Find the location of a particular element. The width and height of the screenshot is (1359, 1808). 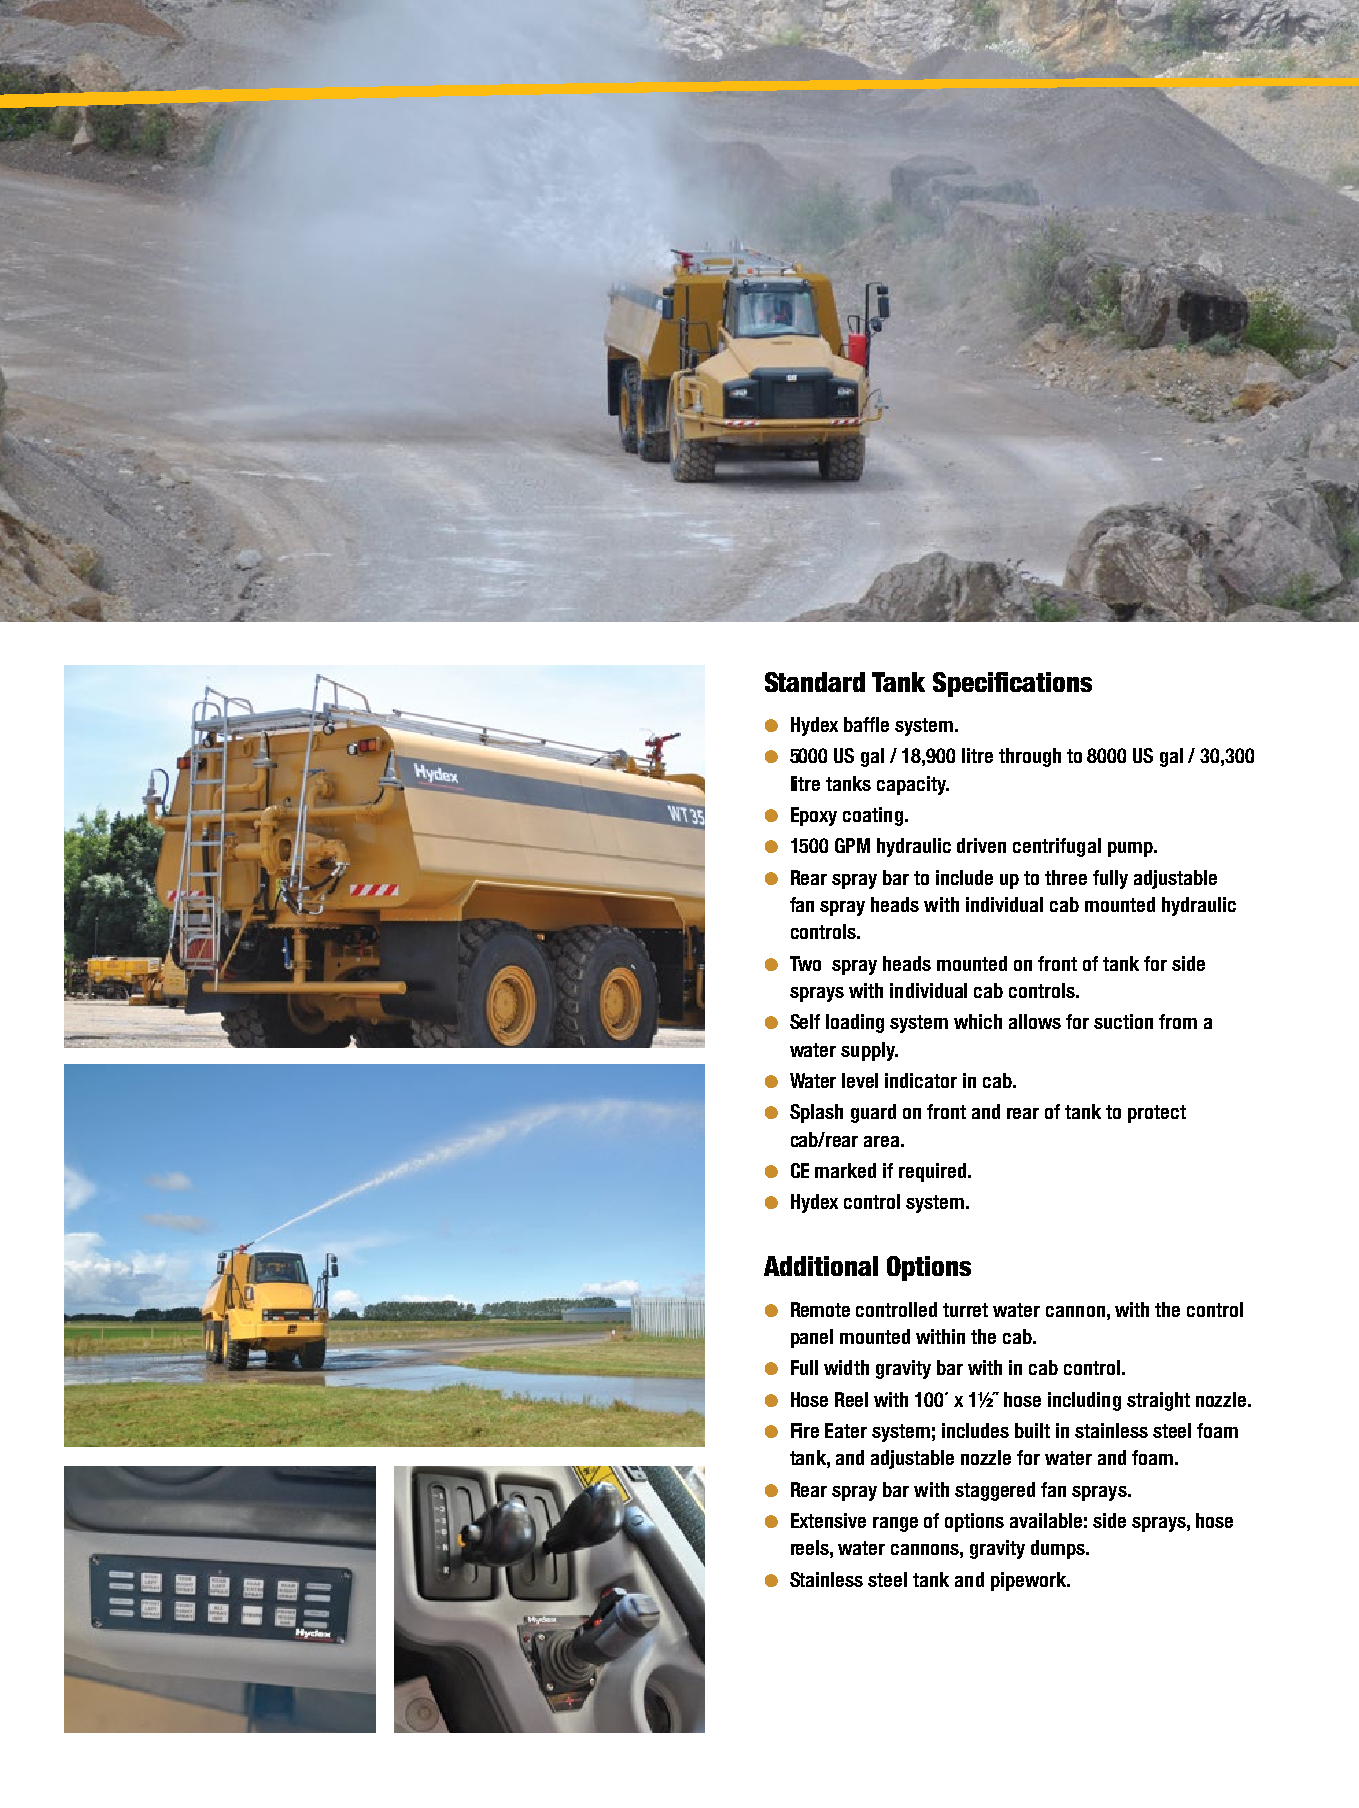

required is located at coordinates (934, 1172).
